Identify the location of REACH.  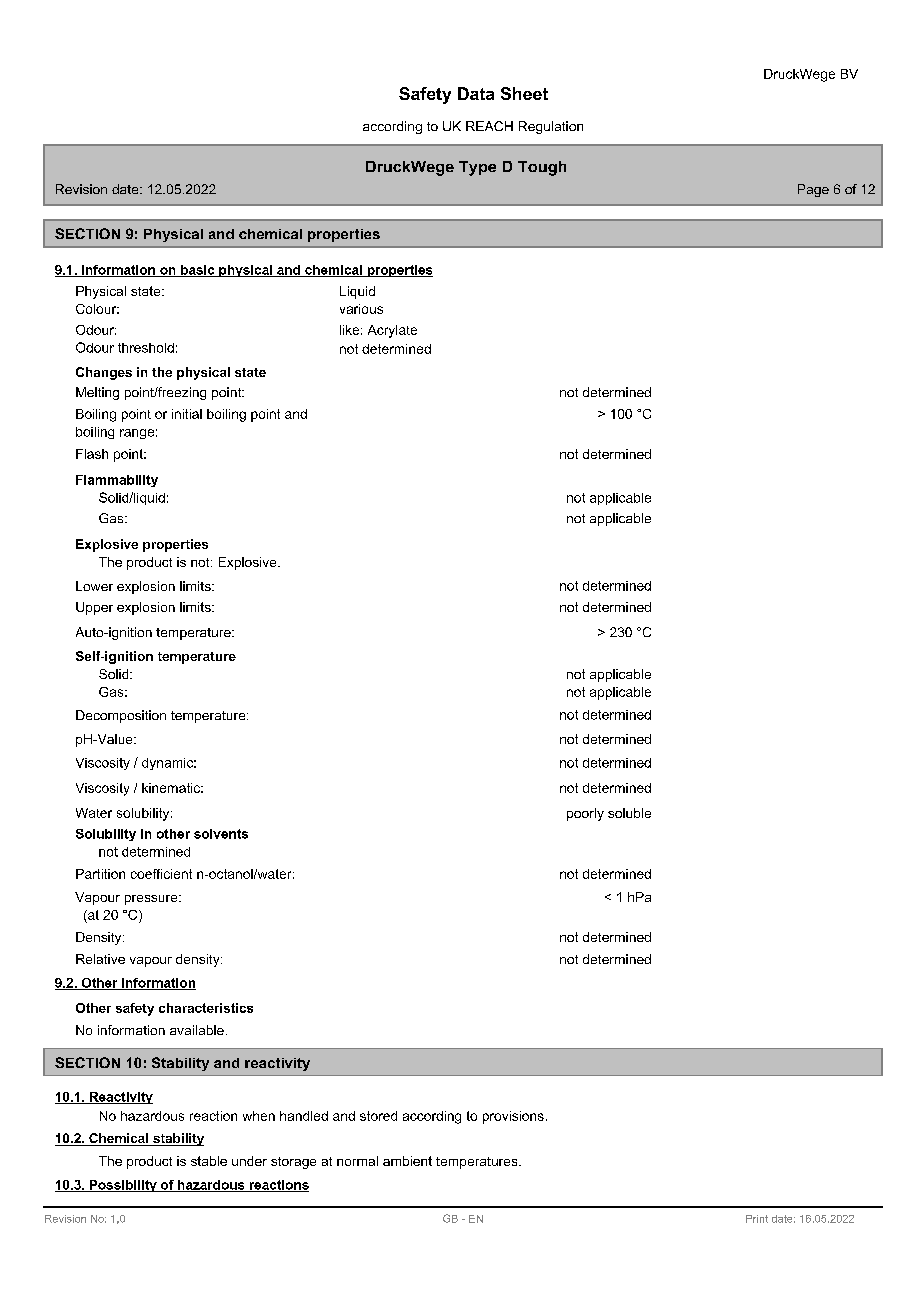
(489, 126).
